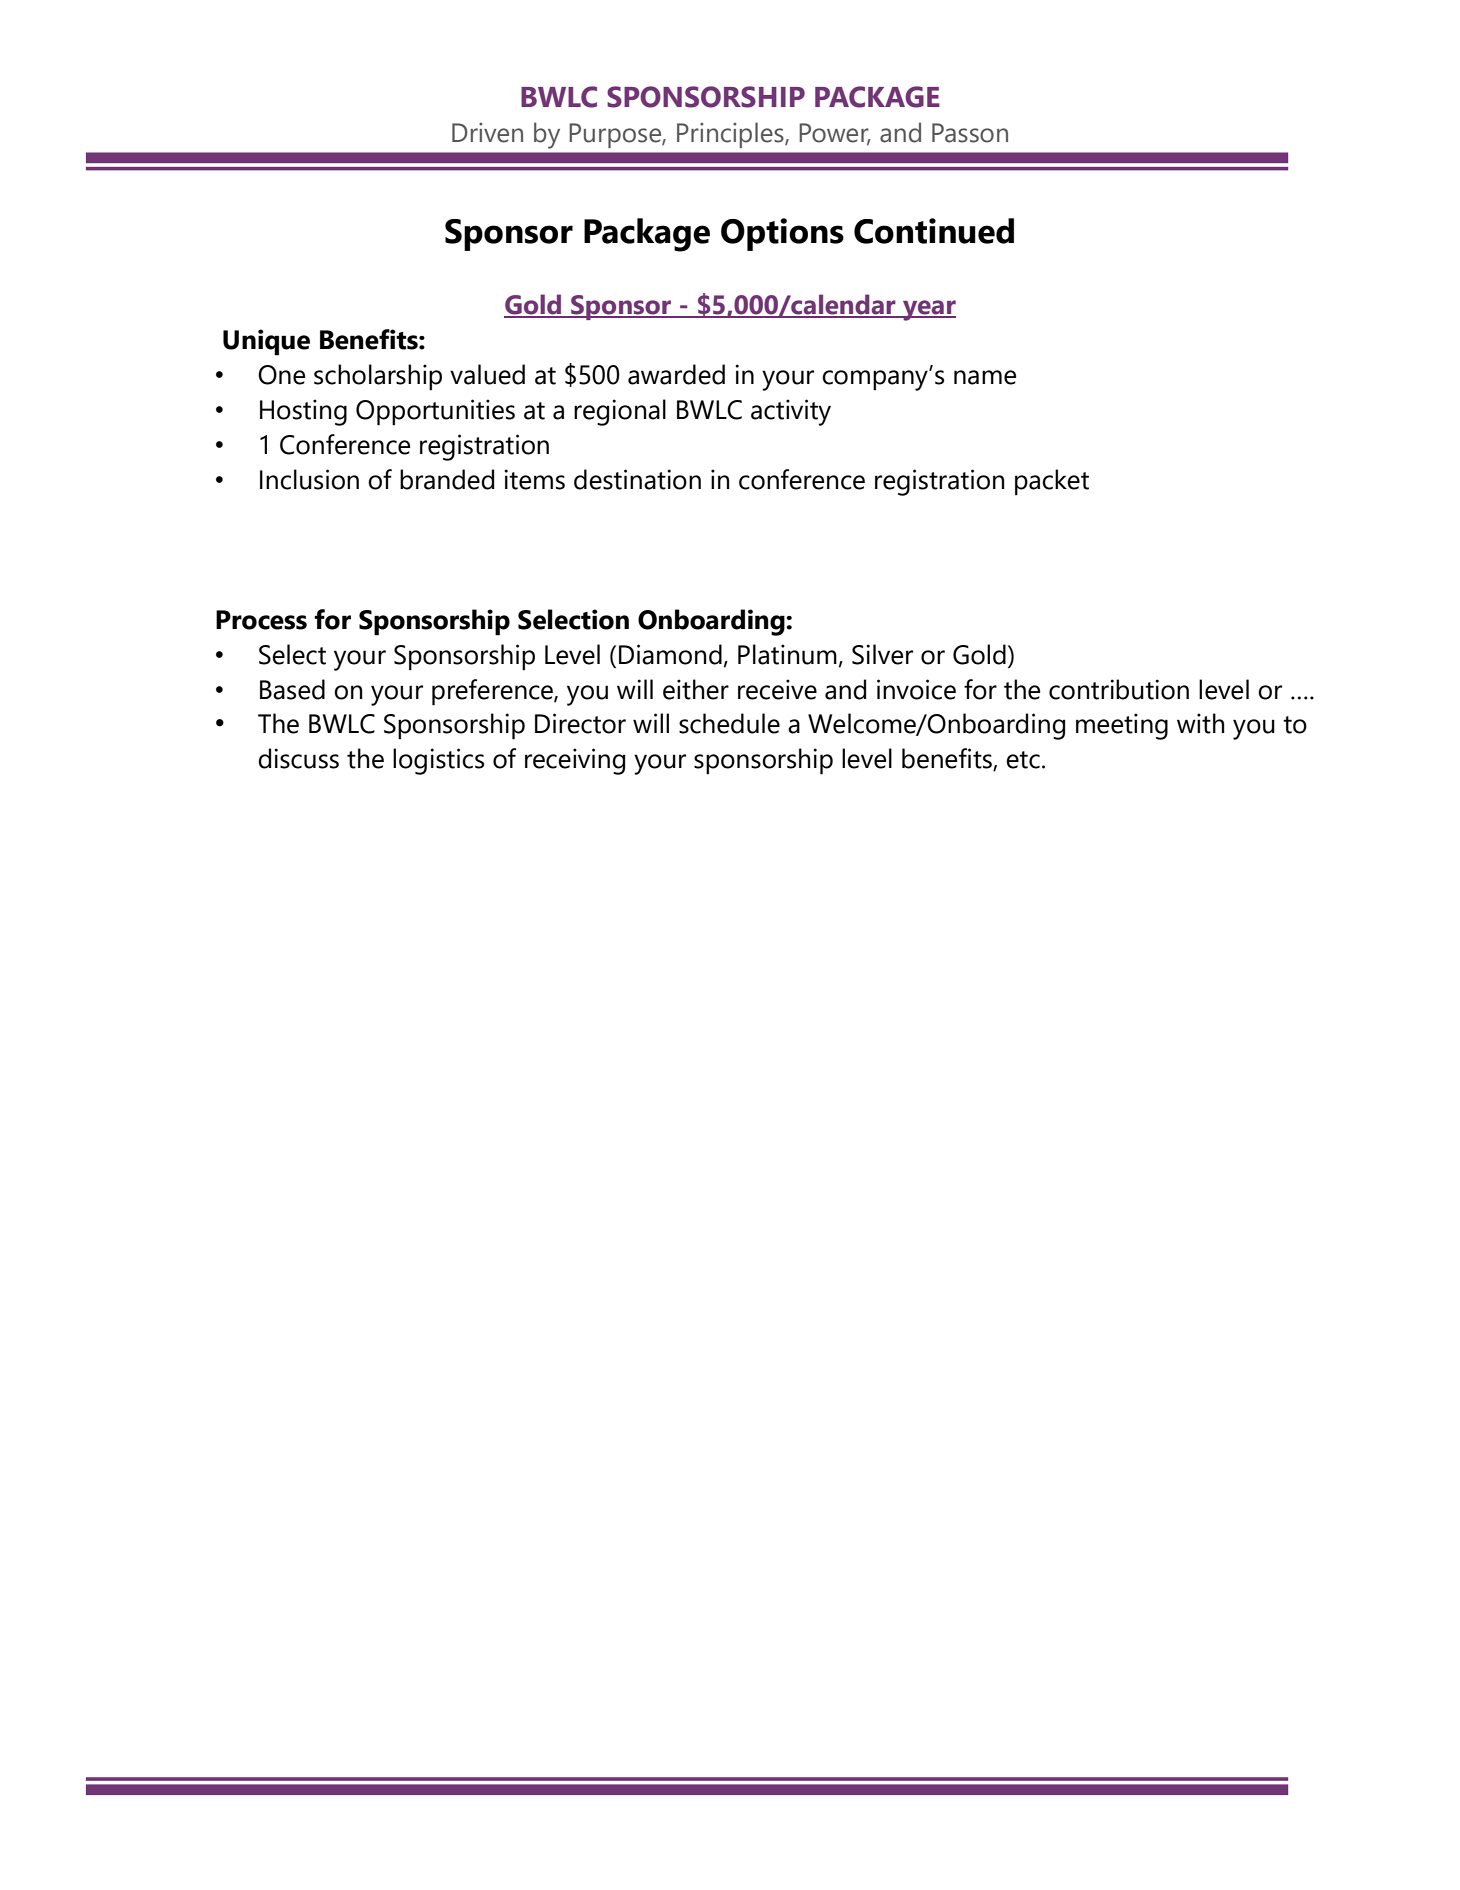 Image resolution: width=1460 pixels, height=1890 pixels. What do you see at coordinates (1052, 482) in the document?
I see `packet` at bounding box center [1052, 482].
